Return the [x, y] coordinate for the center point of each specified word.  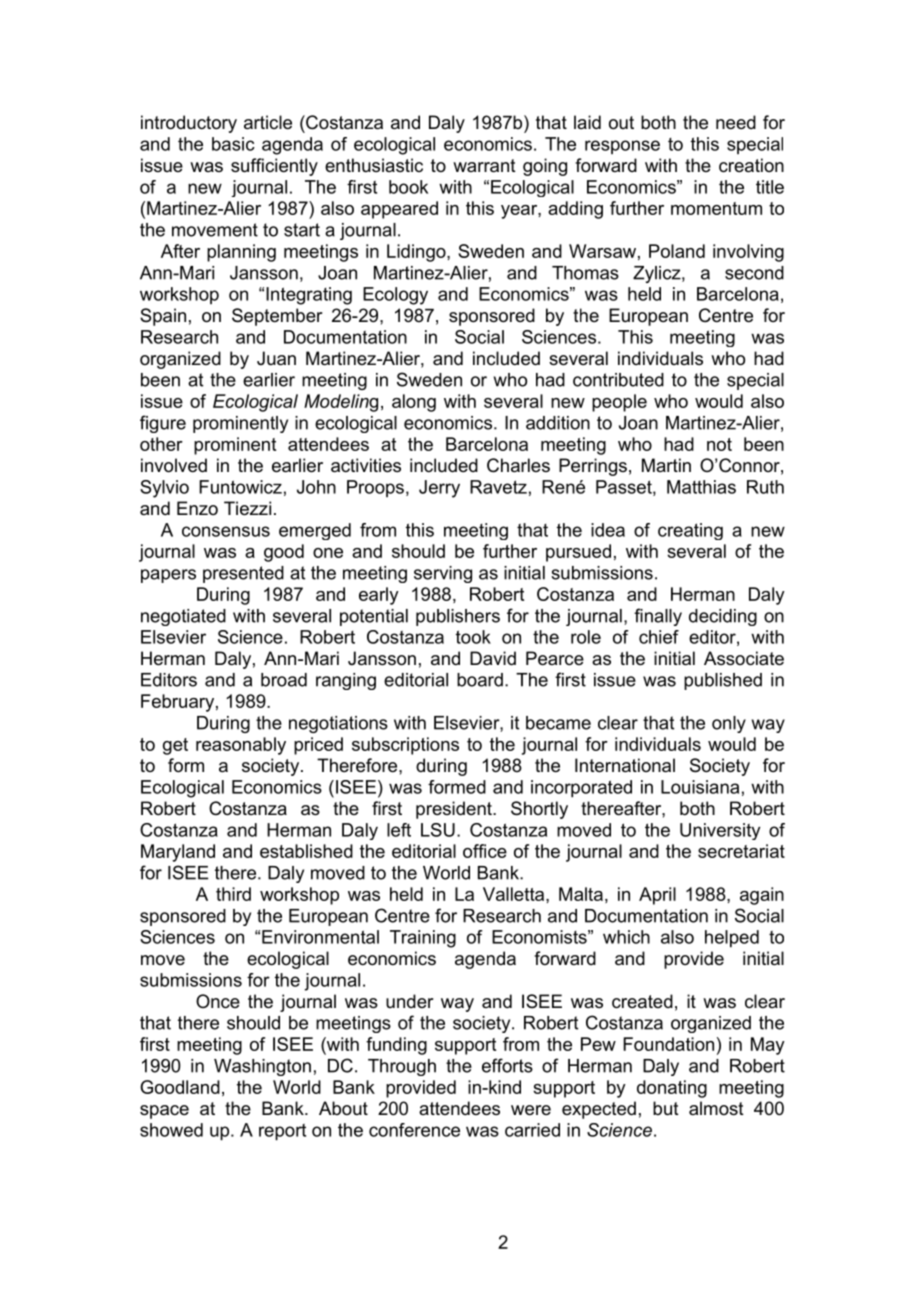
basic [233, 144]
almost [716, 1108]
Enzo [197, 508]
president [455, 810]
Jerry [439, 489]
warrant [484, 166]
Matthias [701, 487]
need [736, 122]
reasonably [241, 746]
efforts [507, 1065]
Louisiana [700, 787]
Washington [262, 1067]
